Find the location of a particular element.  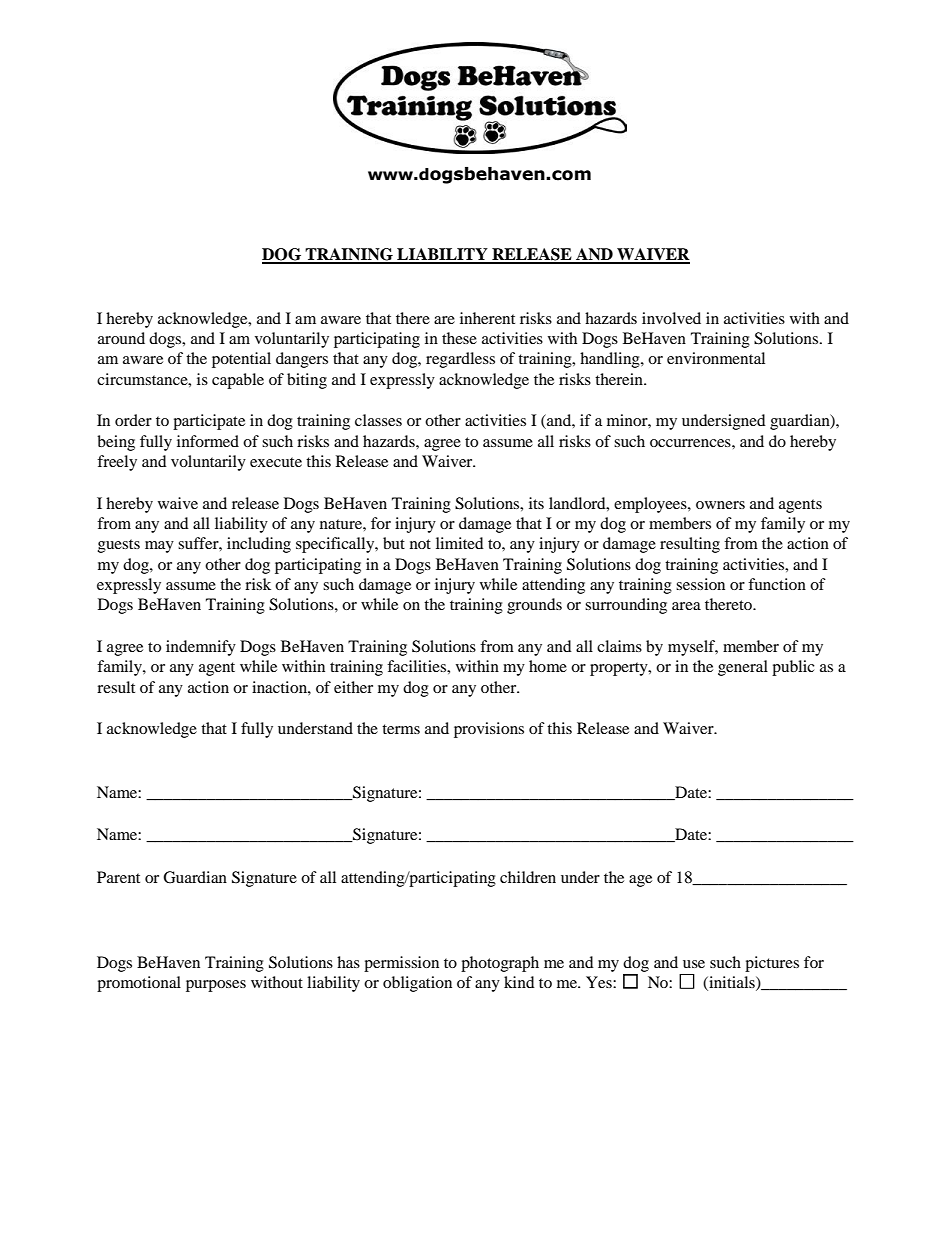

limited is located at coordinates (460, 543).
